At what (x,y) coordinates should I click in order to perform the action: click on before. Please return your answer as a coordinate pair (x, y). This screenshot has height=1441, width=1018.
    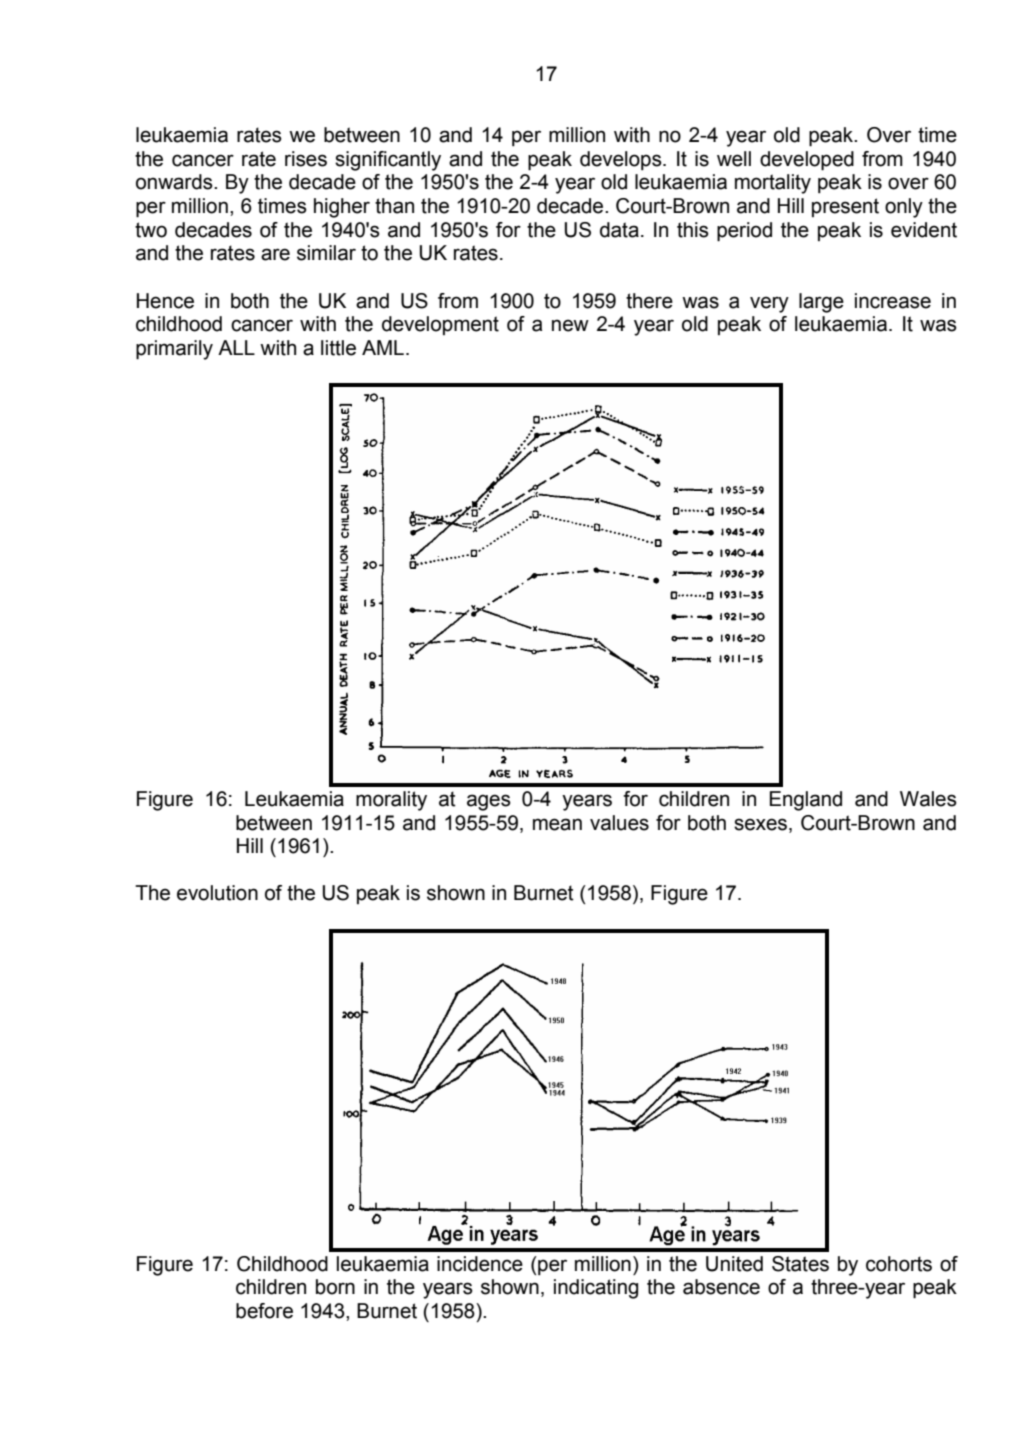
    Looking at the image, I should click on (264, 1311).
